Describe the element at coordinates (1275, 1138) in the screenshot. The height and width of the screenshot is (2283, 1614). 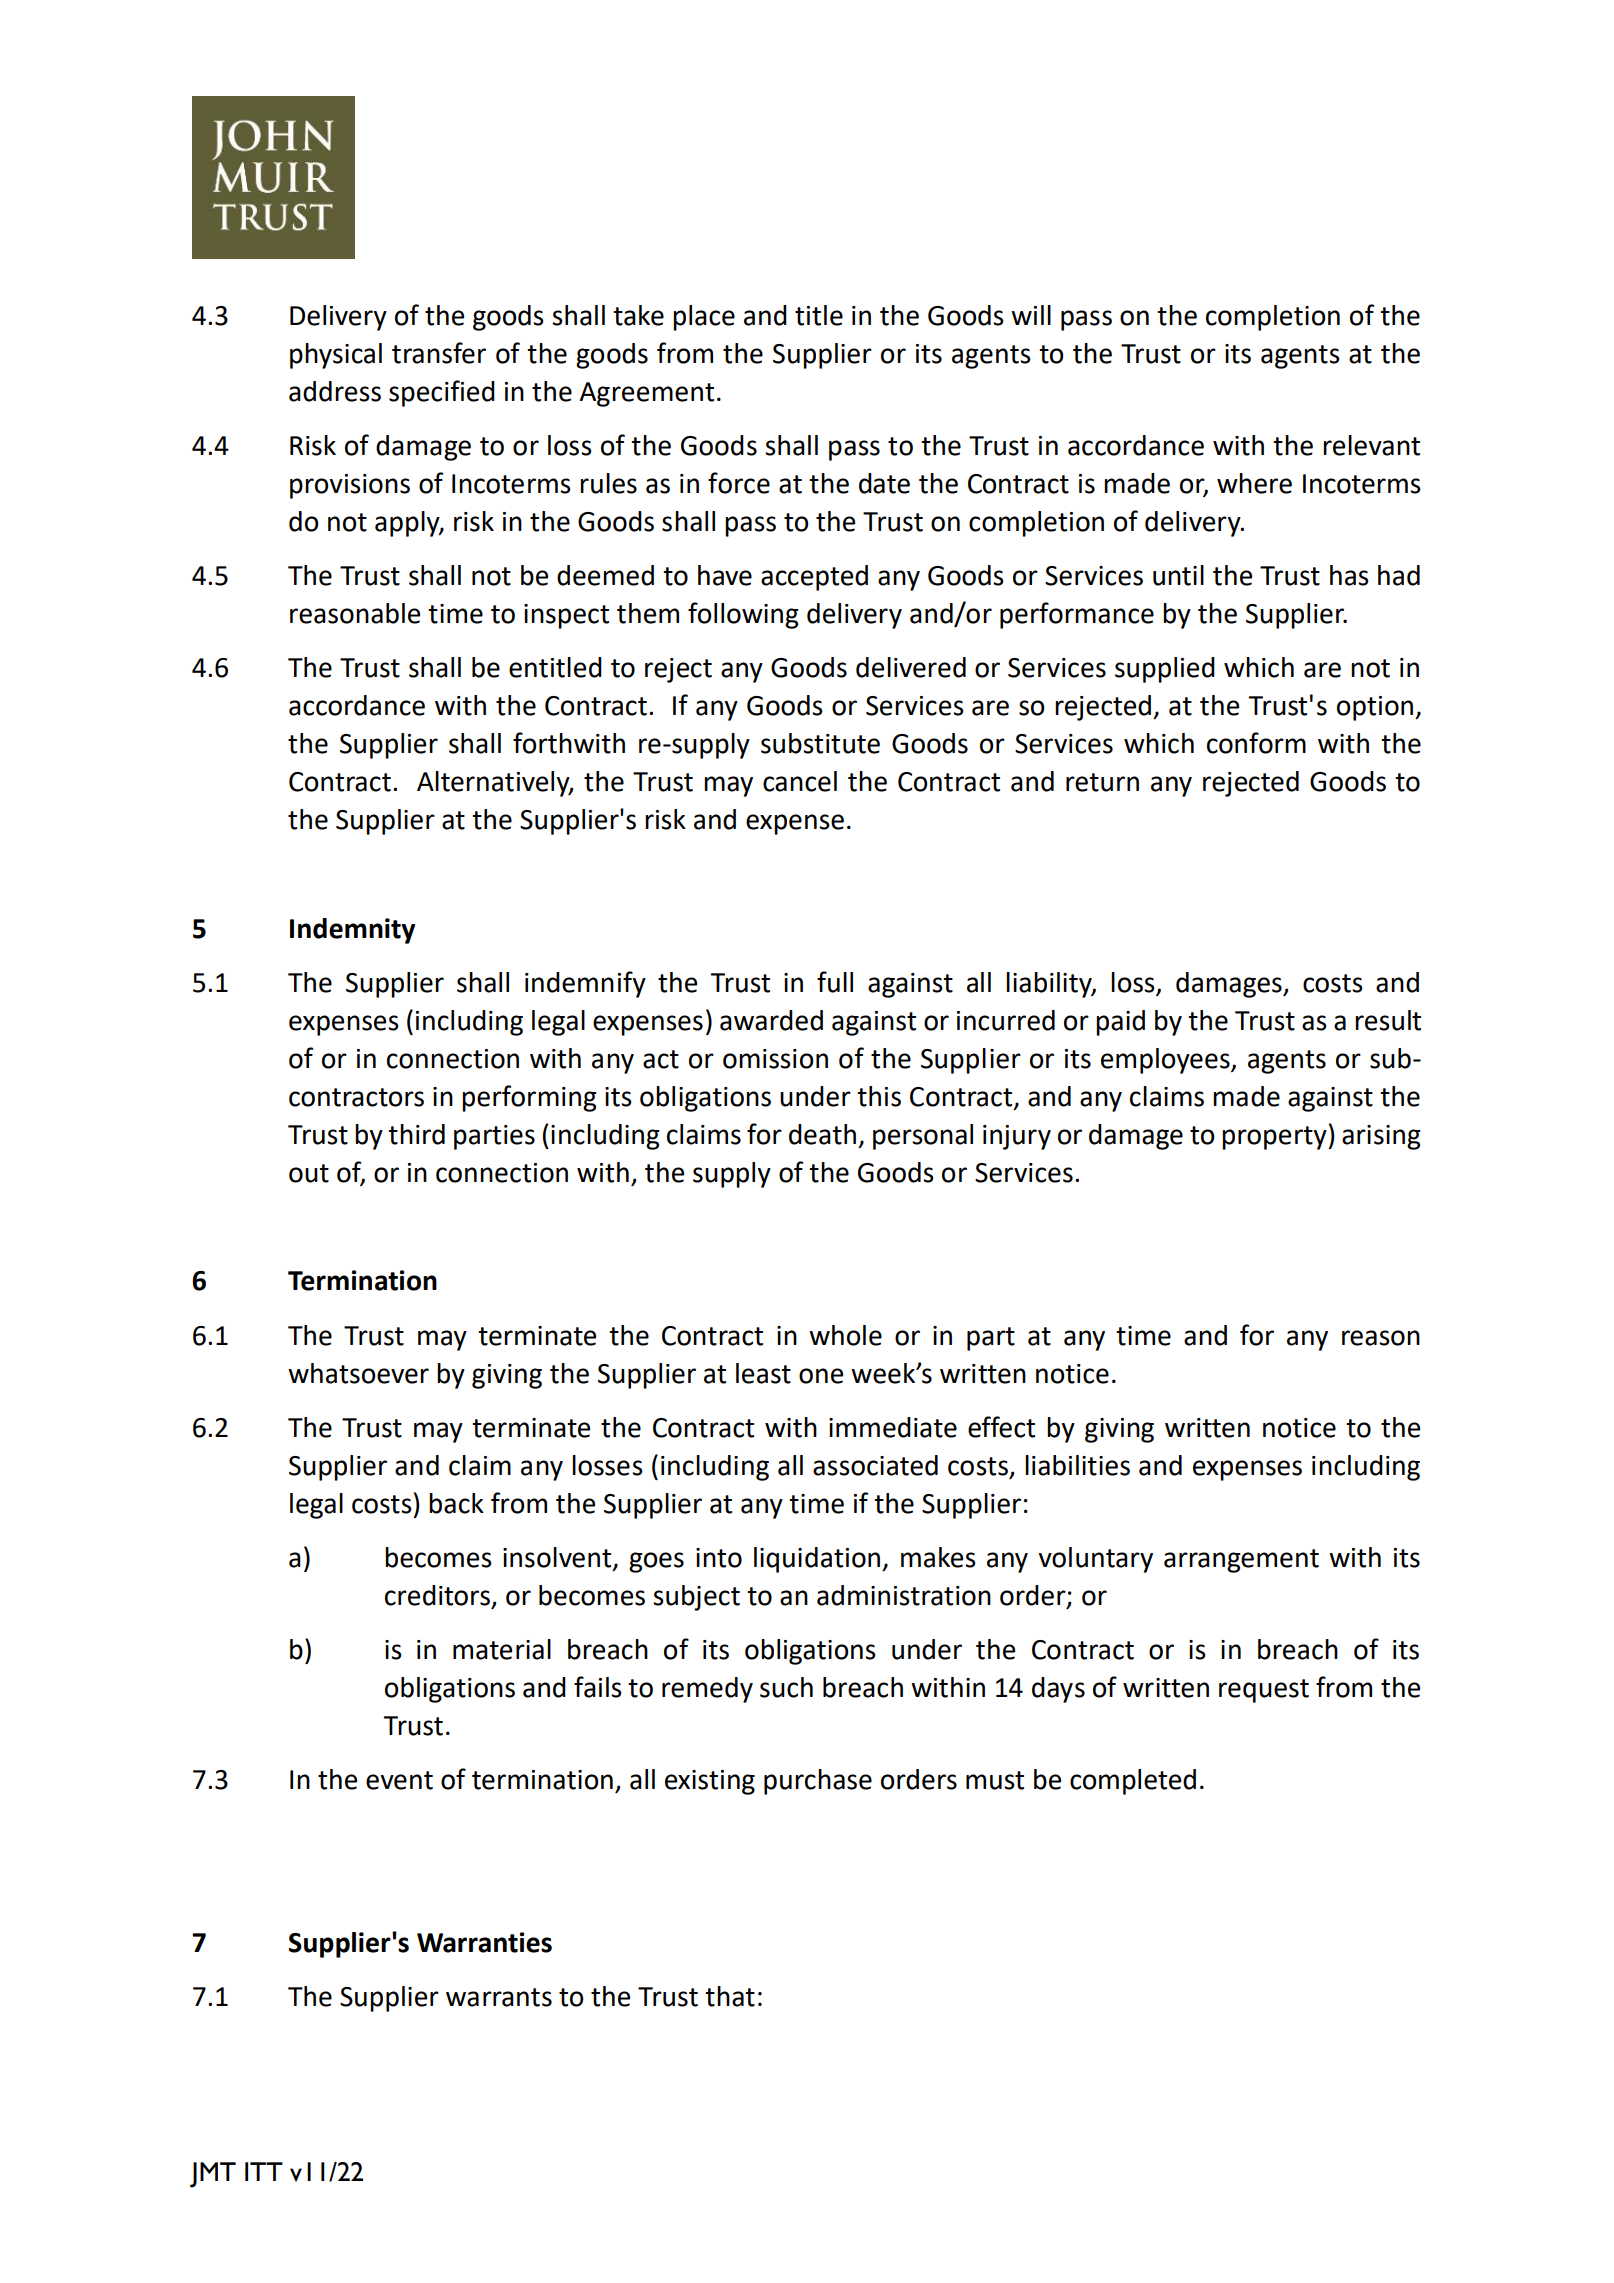
I see `property` at that location.
